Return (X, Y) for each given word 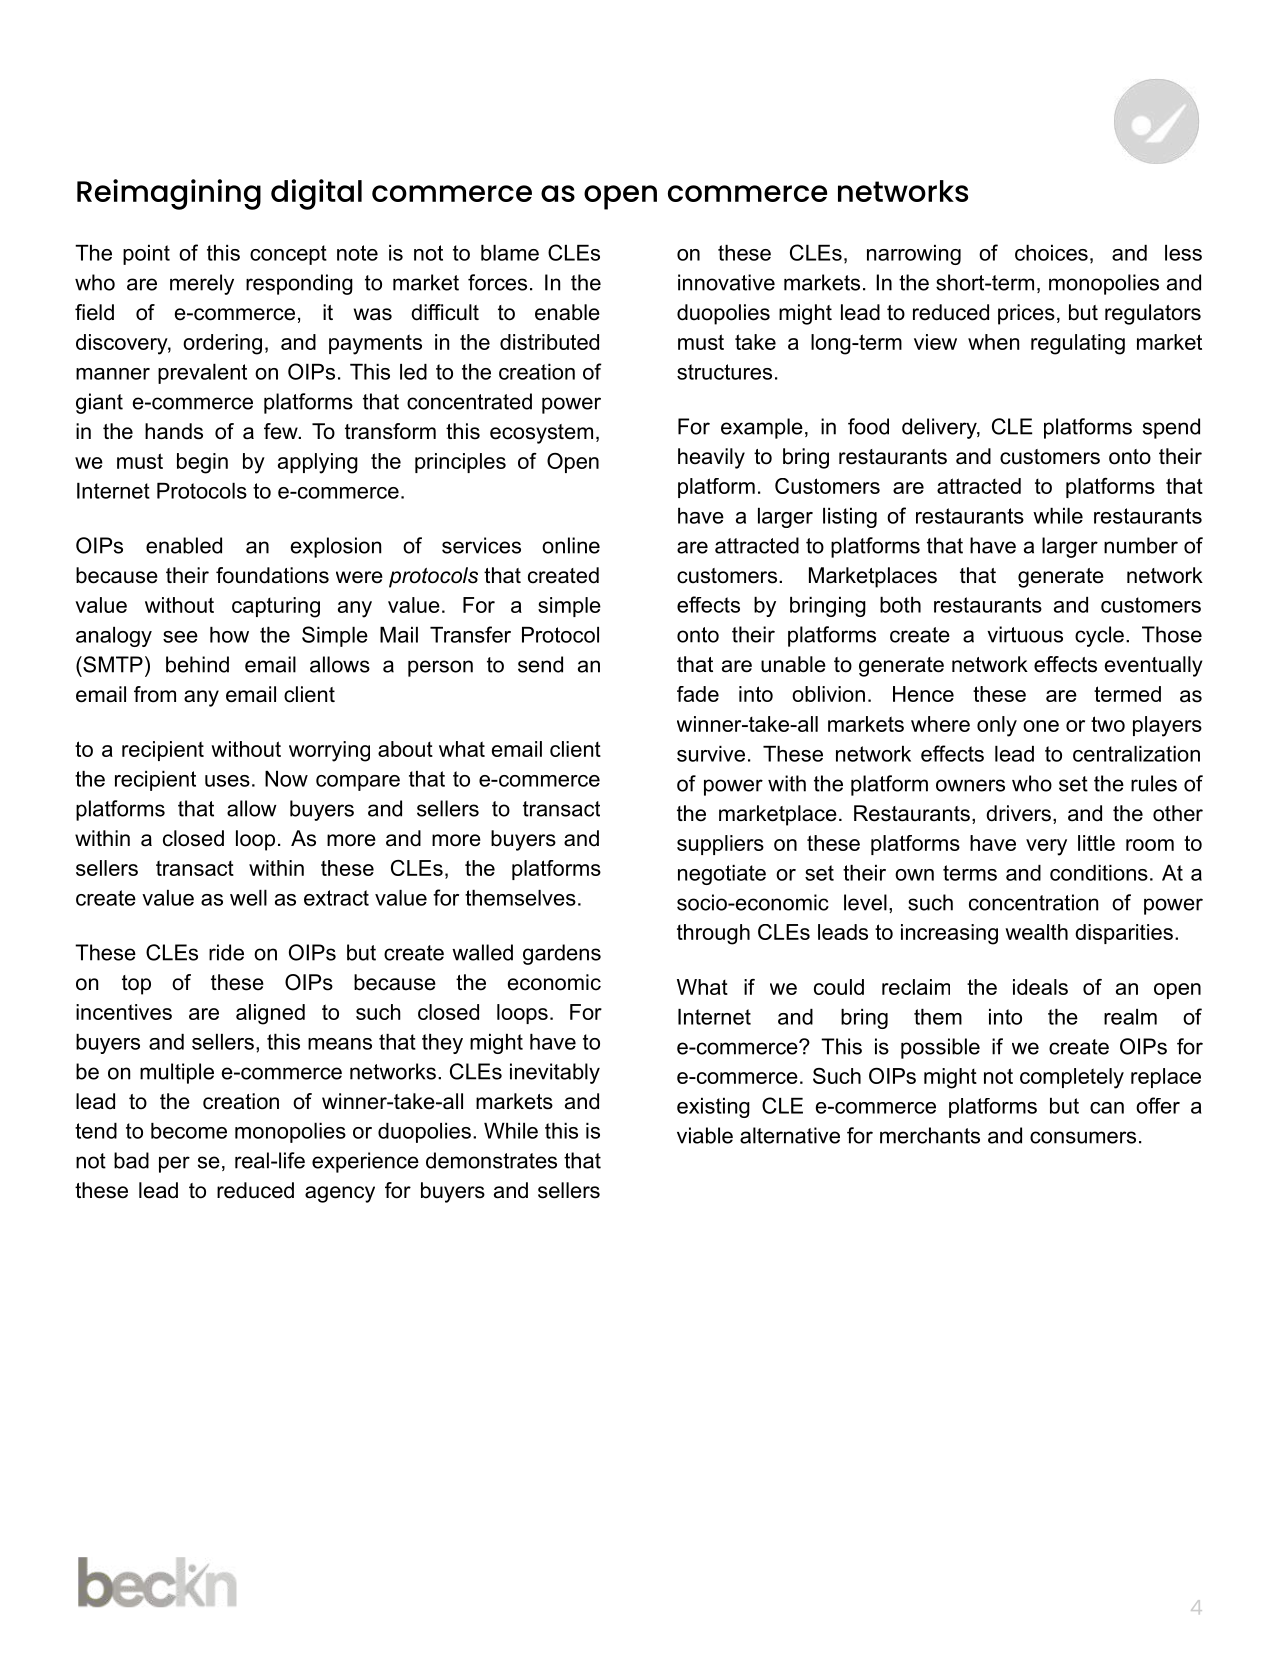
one (1041, 726)
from (155, 694)
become (189, 1131)
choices (1051, 253)
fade (698, 694)
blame (510, 253)
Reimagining (169, 194)
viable (705, 1135)
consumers (1083, 1137)
